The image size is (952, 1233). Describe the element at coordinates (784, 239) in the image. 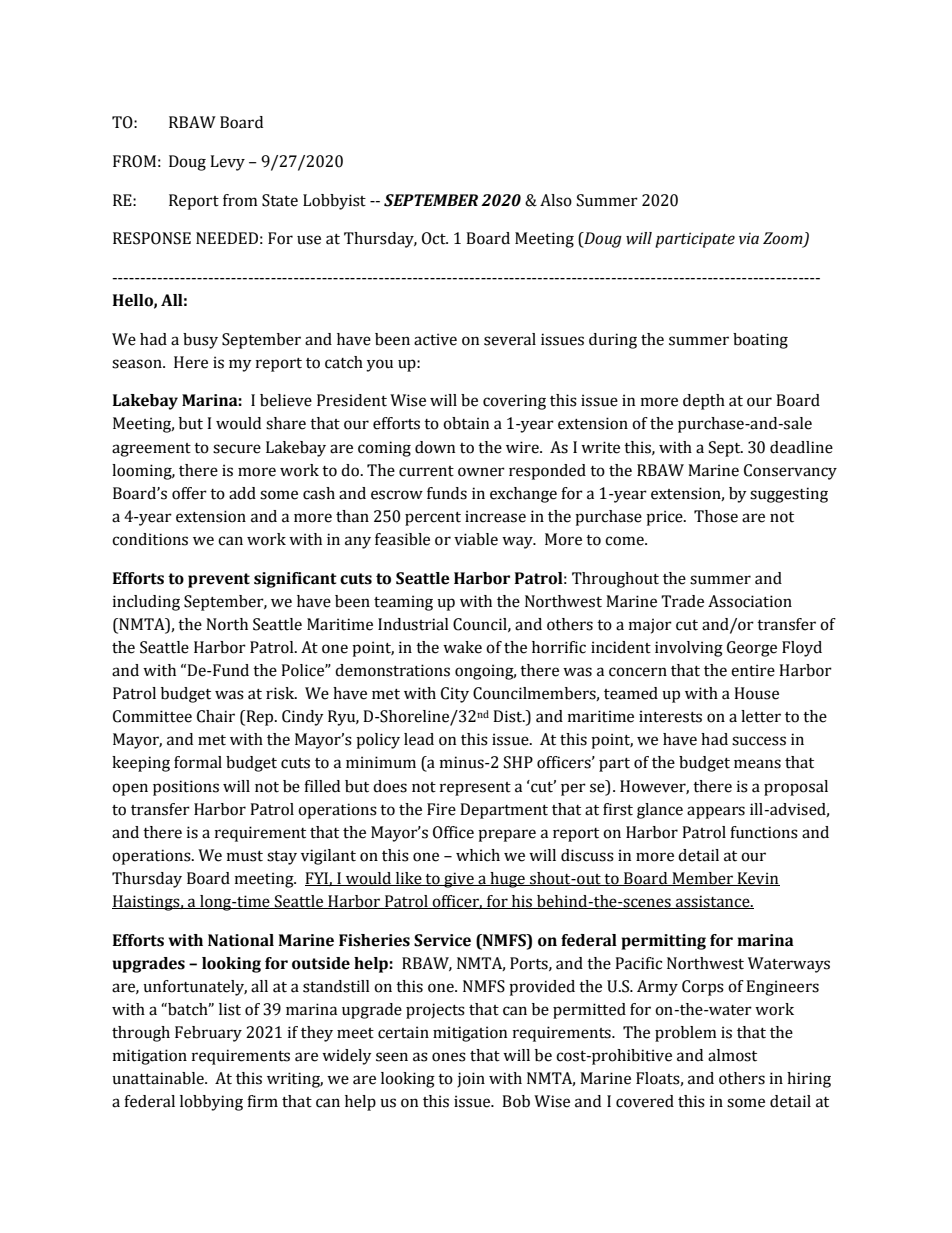

I see `Zoom` at that location.
